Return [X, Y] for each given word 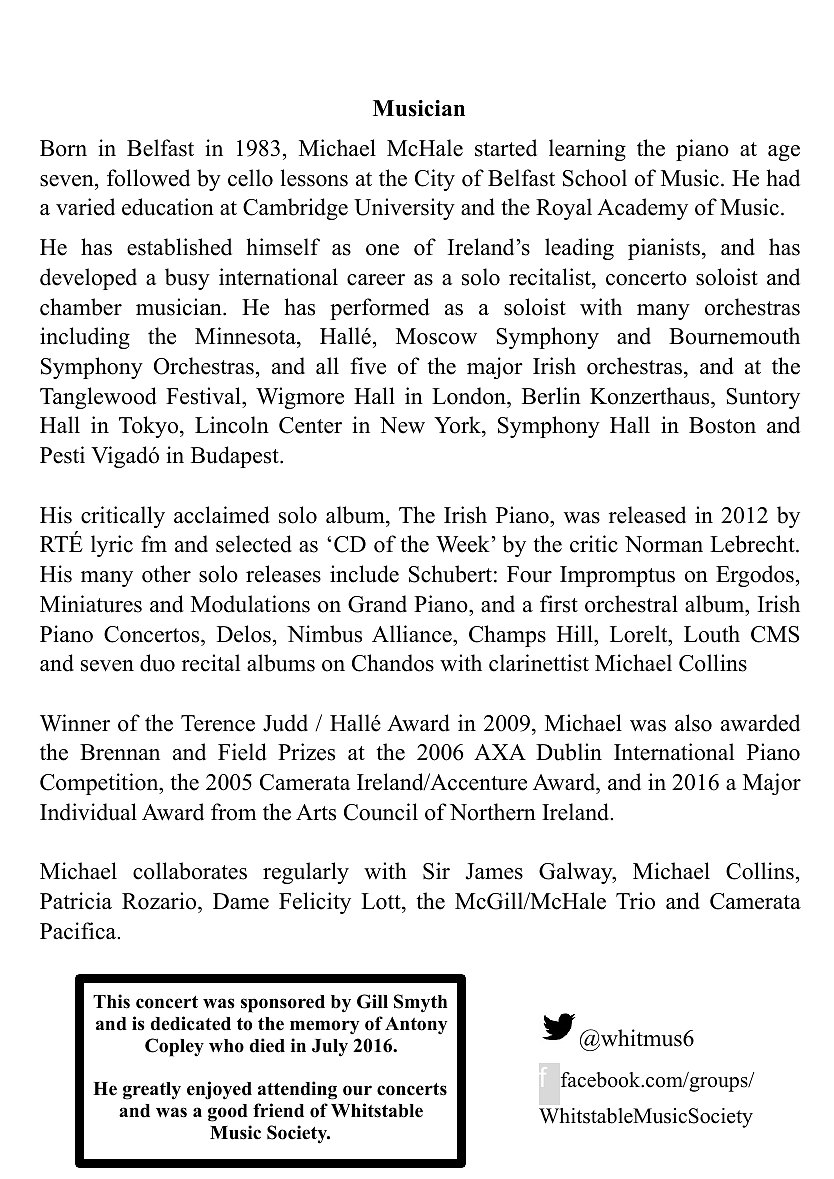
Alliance [413, 634]
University [404, 209]
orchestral [631, 604]
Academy [642, 209]
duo [157, 663]
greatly [152, 1091]
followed [148, 178]
